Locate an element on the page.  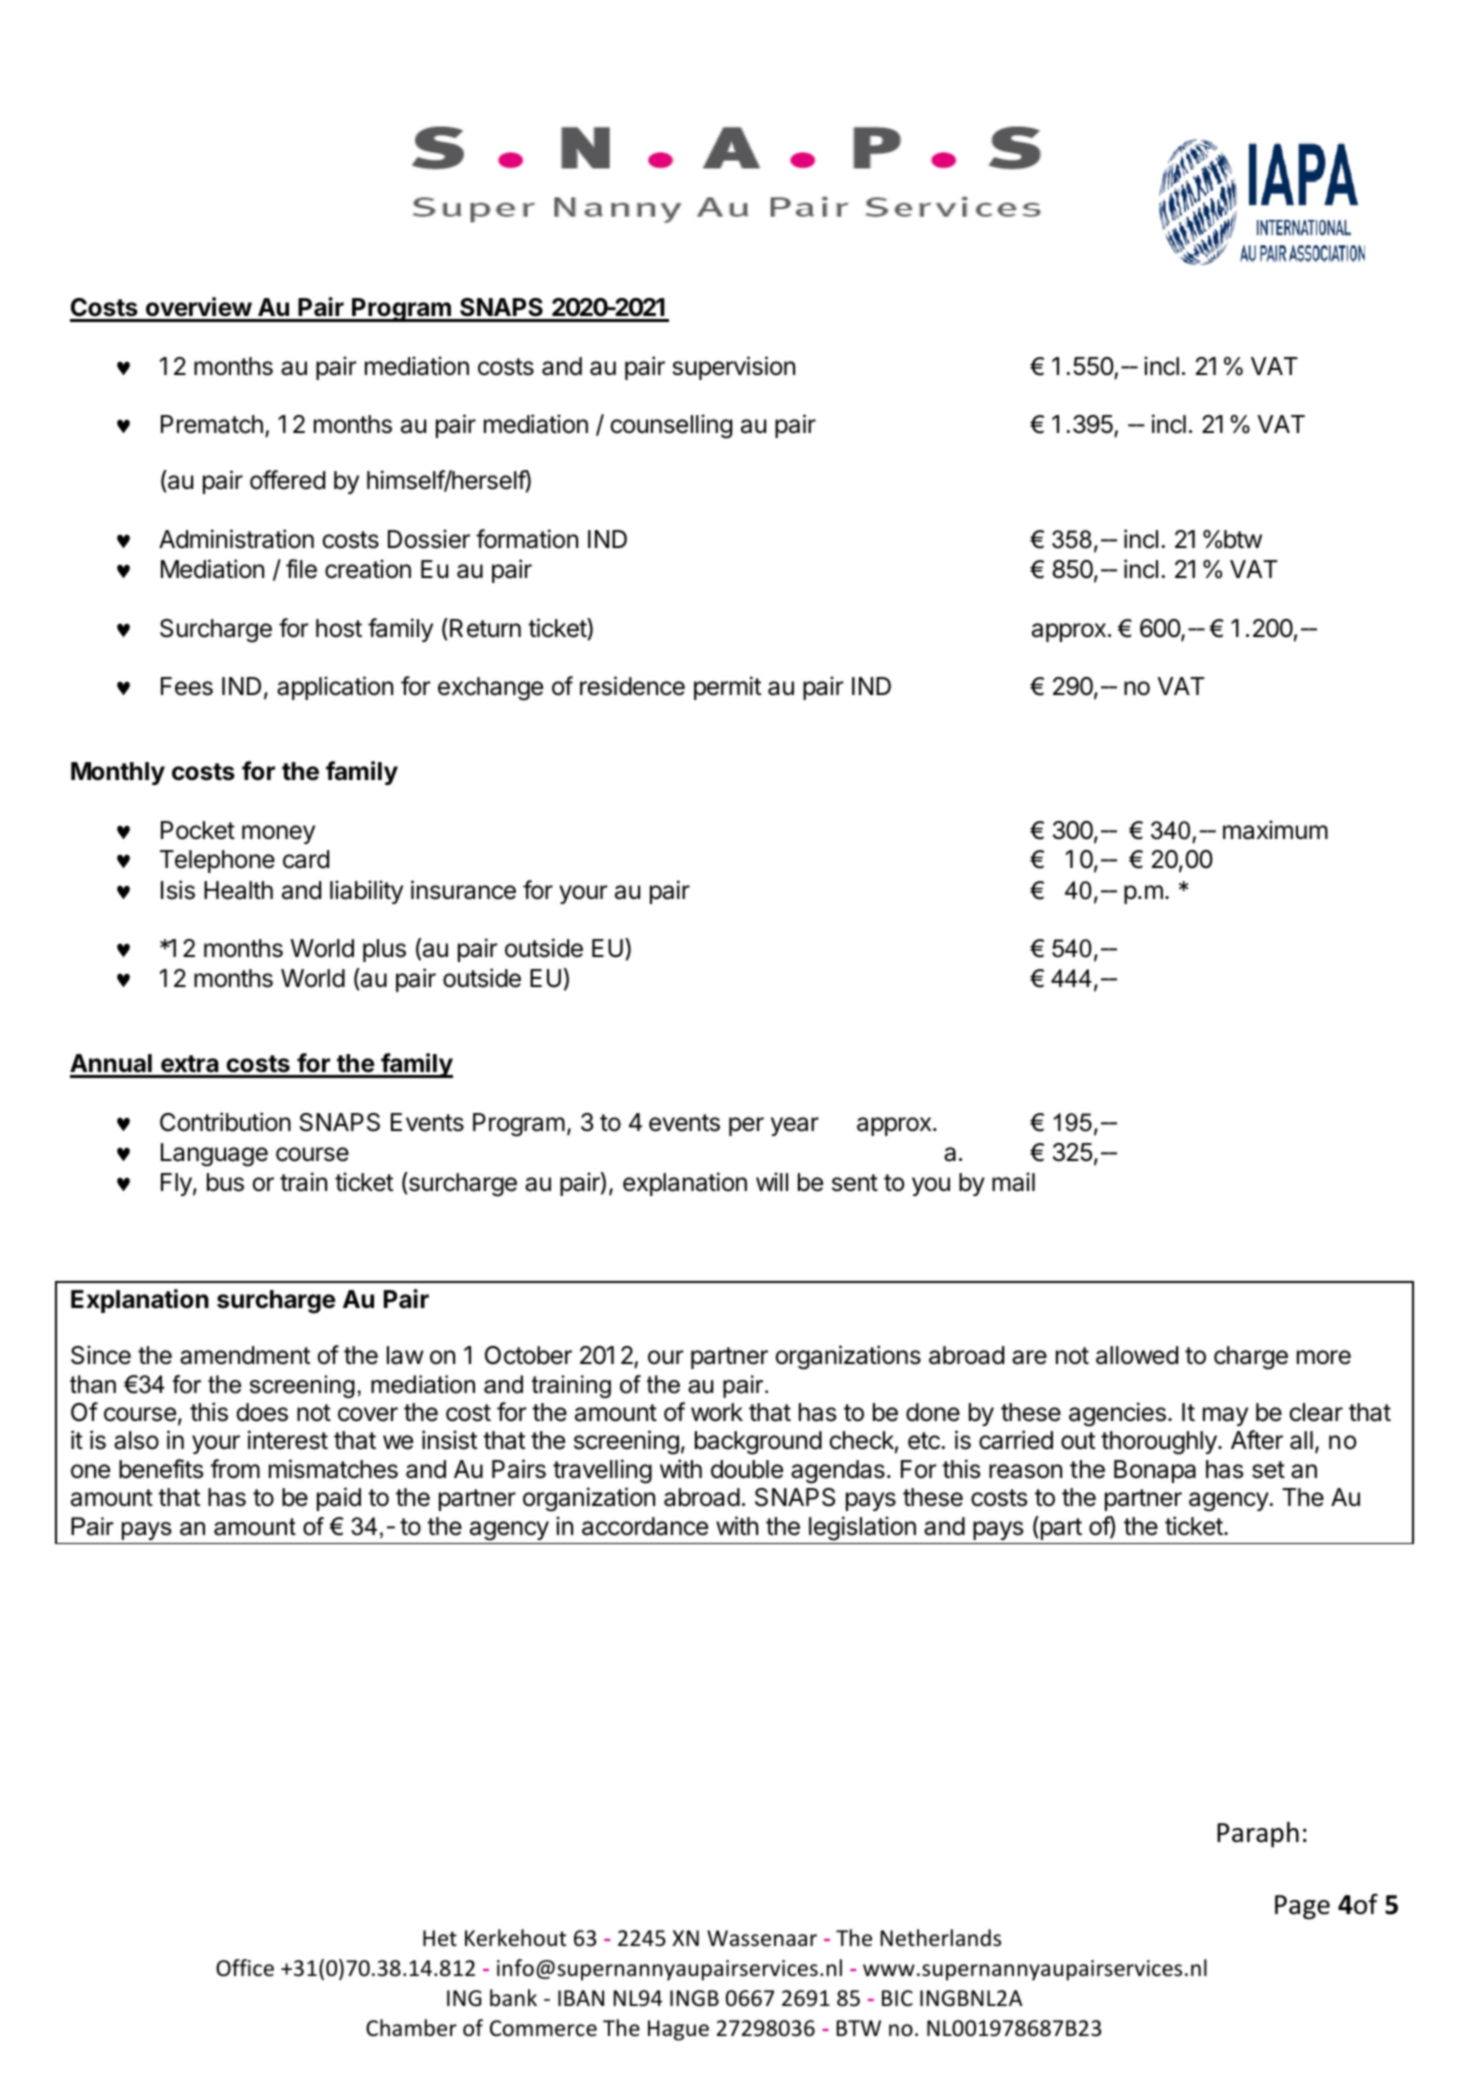
thoroughly is located at coordinates (1160, 1443).
